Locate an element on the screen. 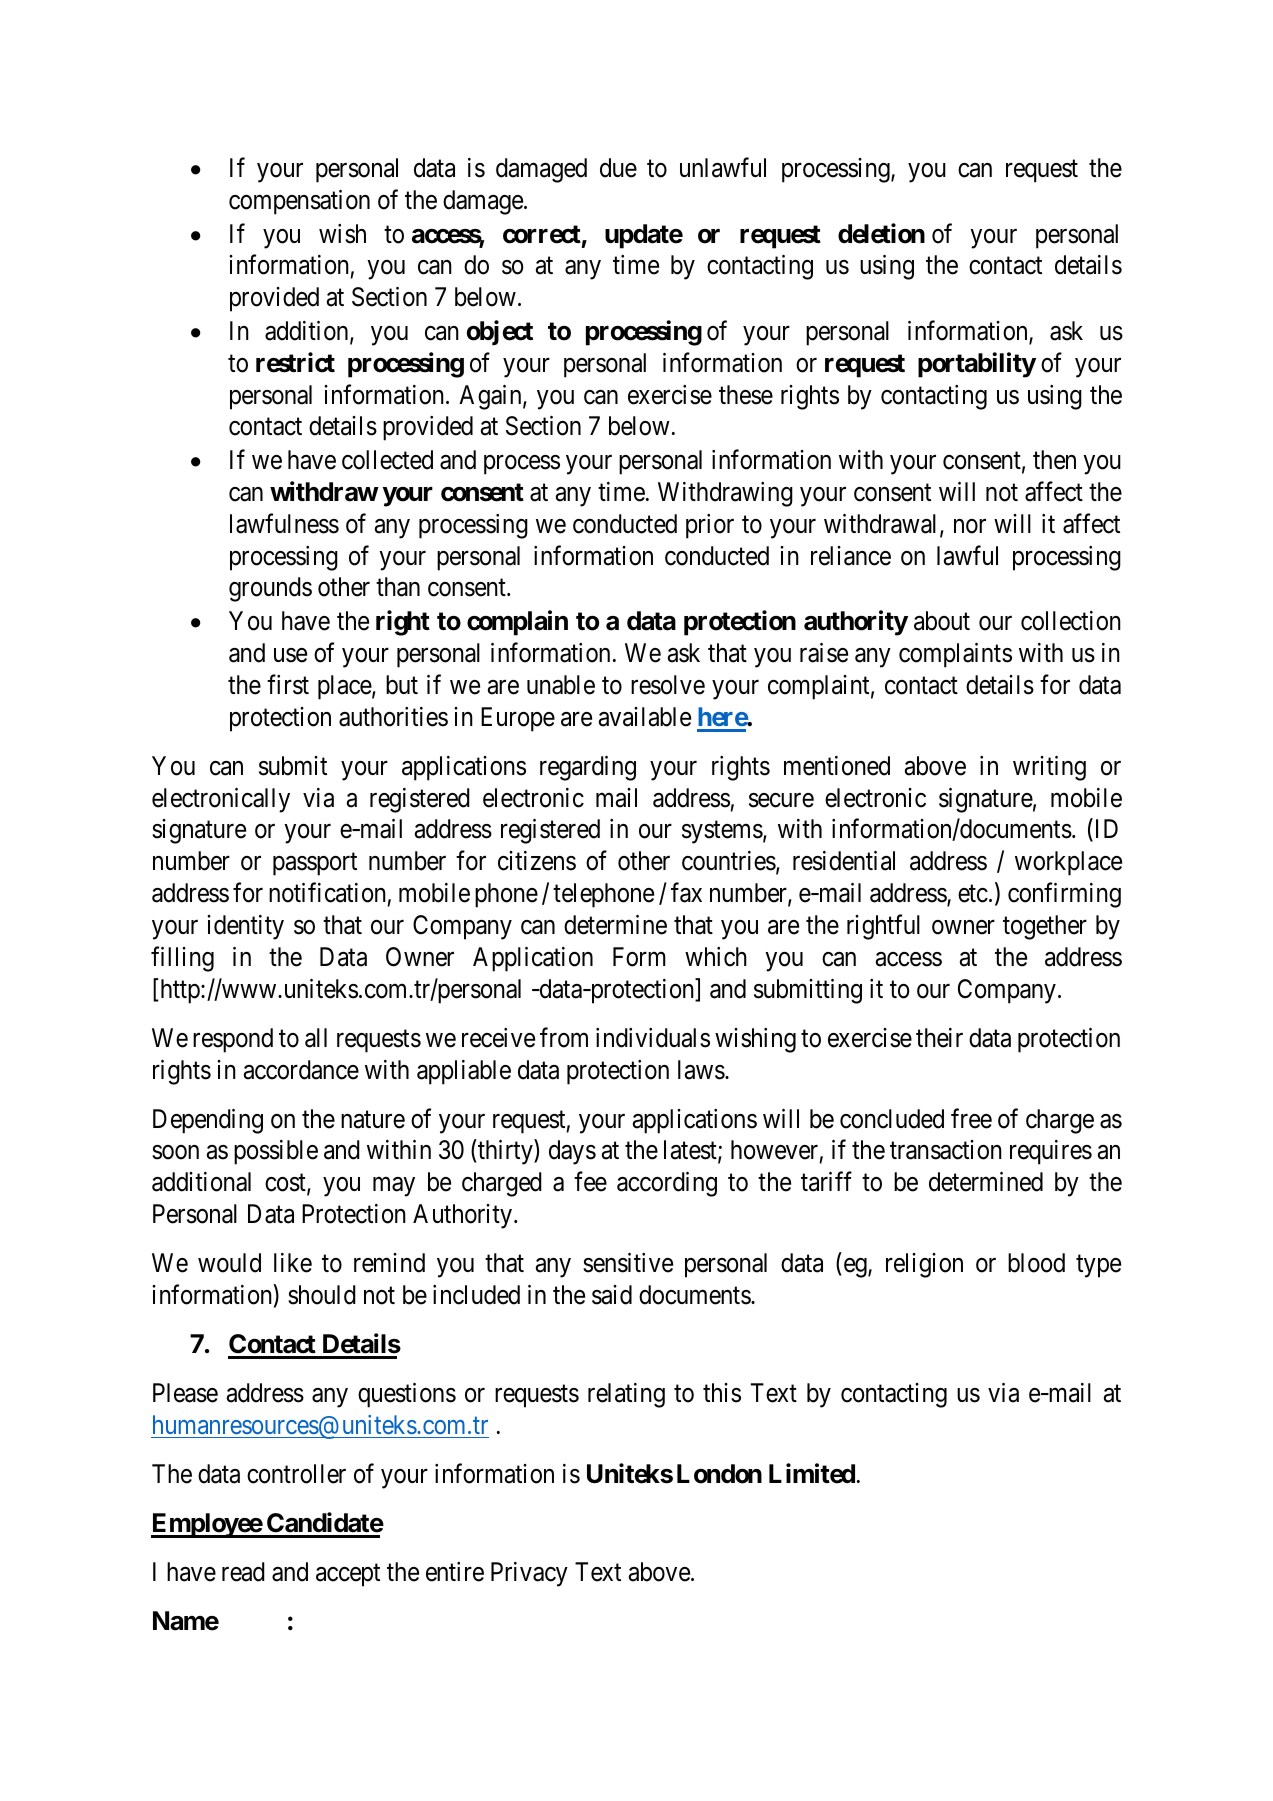 The width and height of the screenshot is (1273, 1801). first is located at coordinates (288, 684).
